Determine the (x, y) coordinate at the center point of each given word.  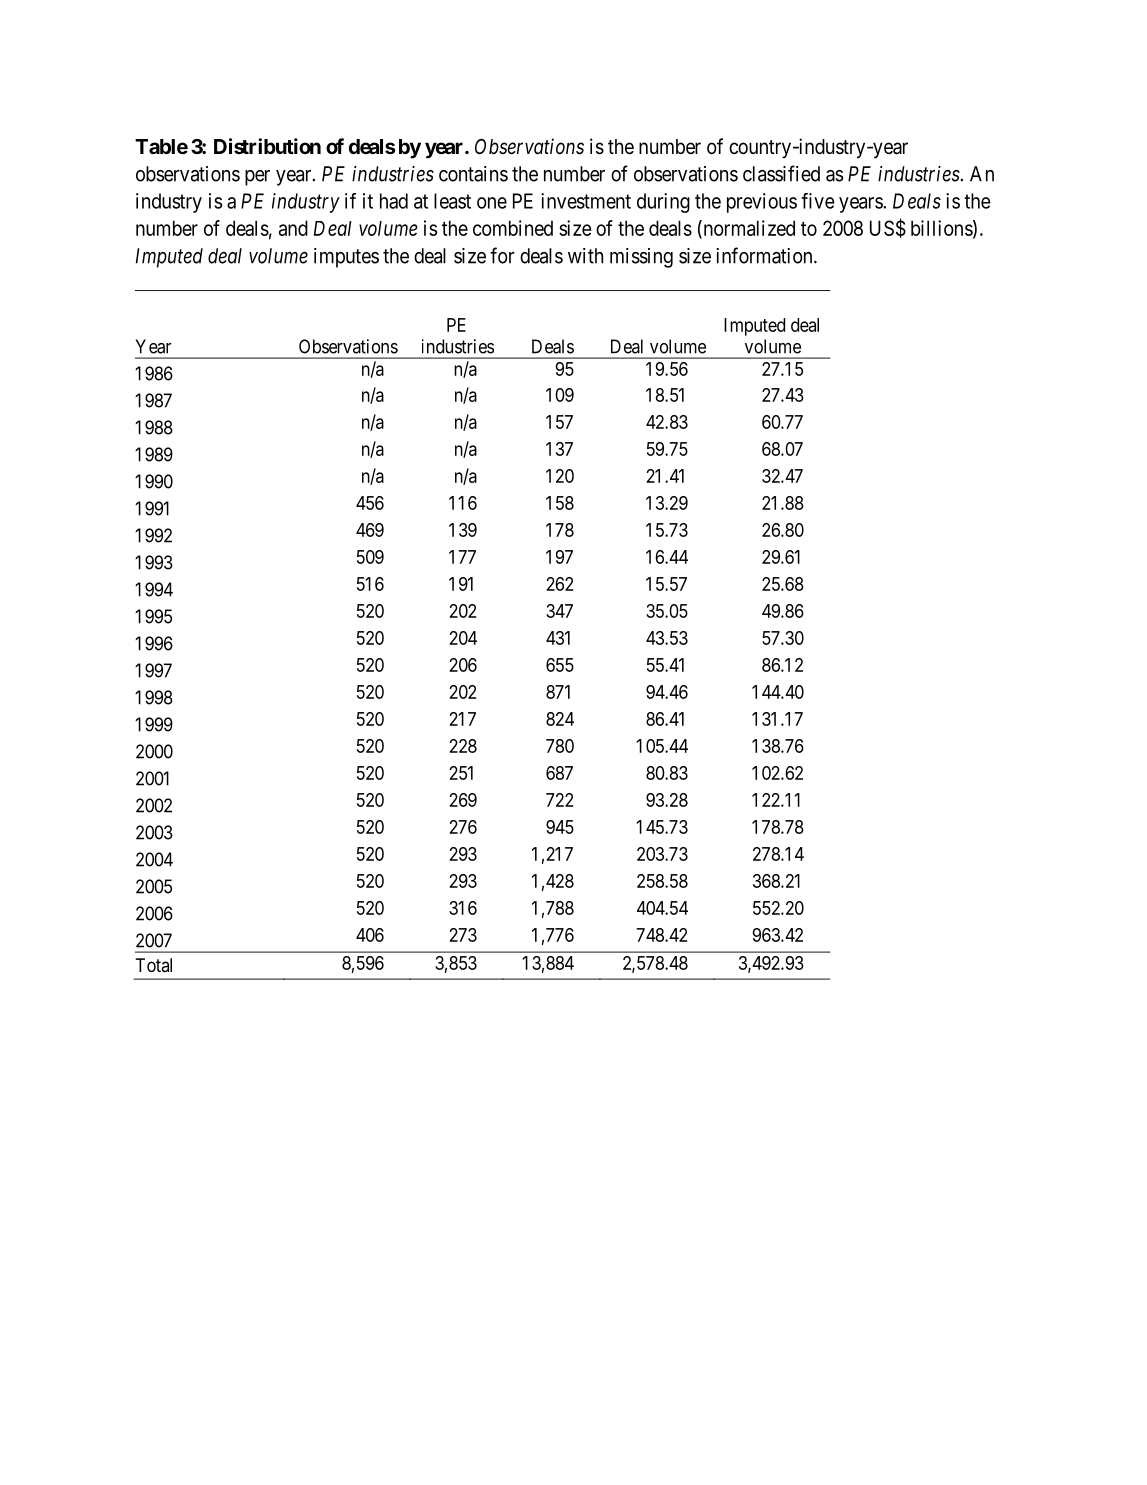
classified (781, 173)
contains (473, 174)
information (765, 255)
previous (762, 203)
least (452, 201)
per (257, 178)
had (394, 201)
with (585, 256)
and (293, 228)
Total (154, 965)
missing (641, 258)
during (663, 203)
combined (513, 228)
